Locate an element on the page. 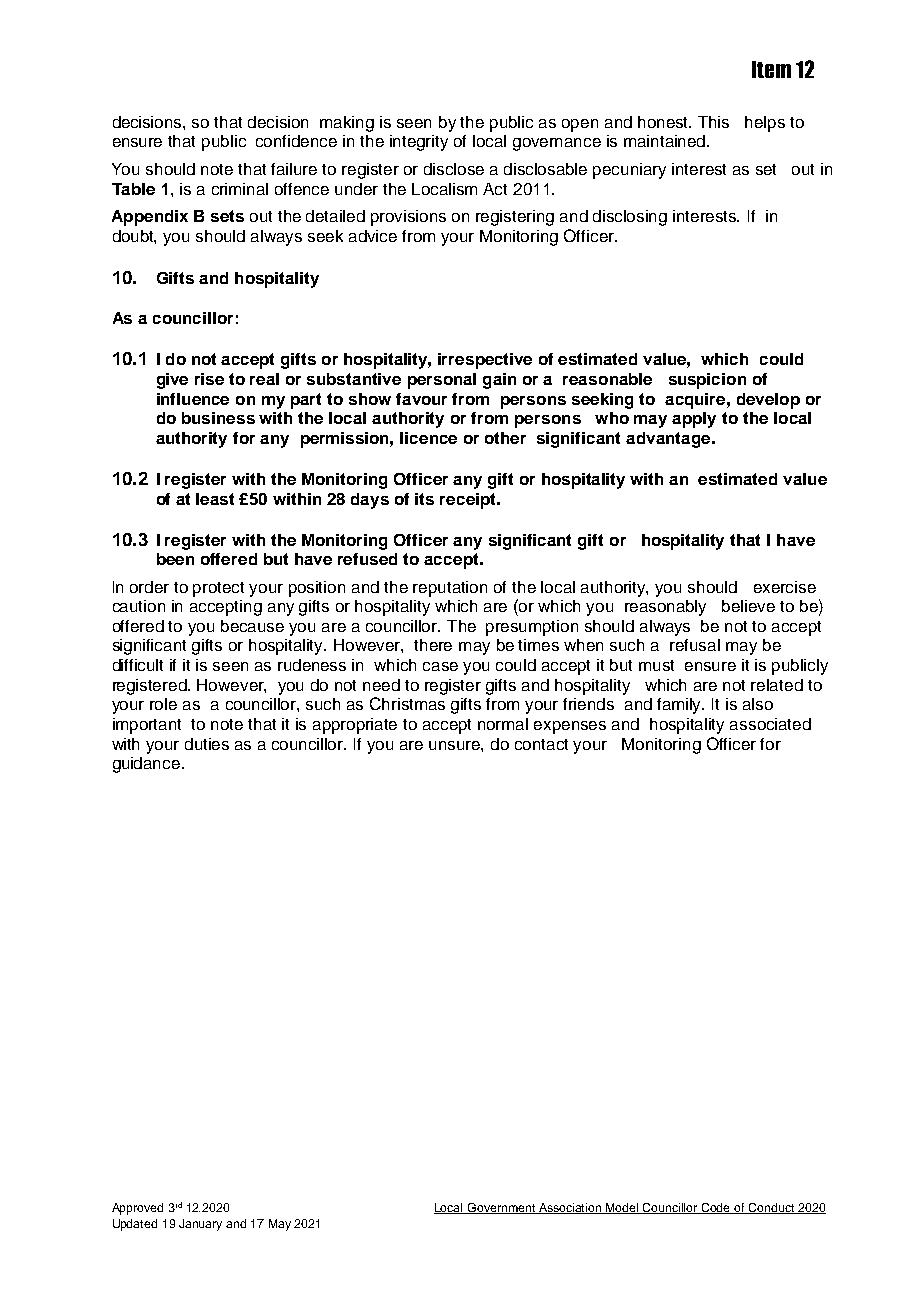 The width and height of the document is (924, 1307). duties is located at coordinates (207, 744).
